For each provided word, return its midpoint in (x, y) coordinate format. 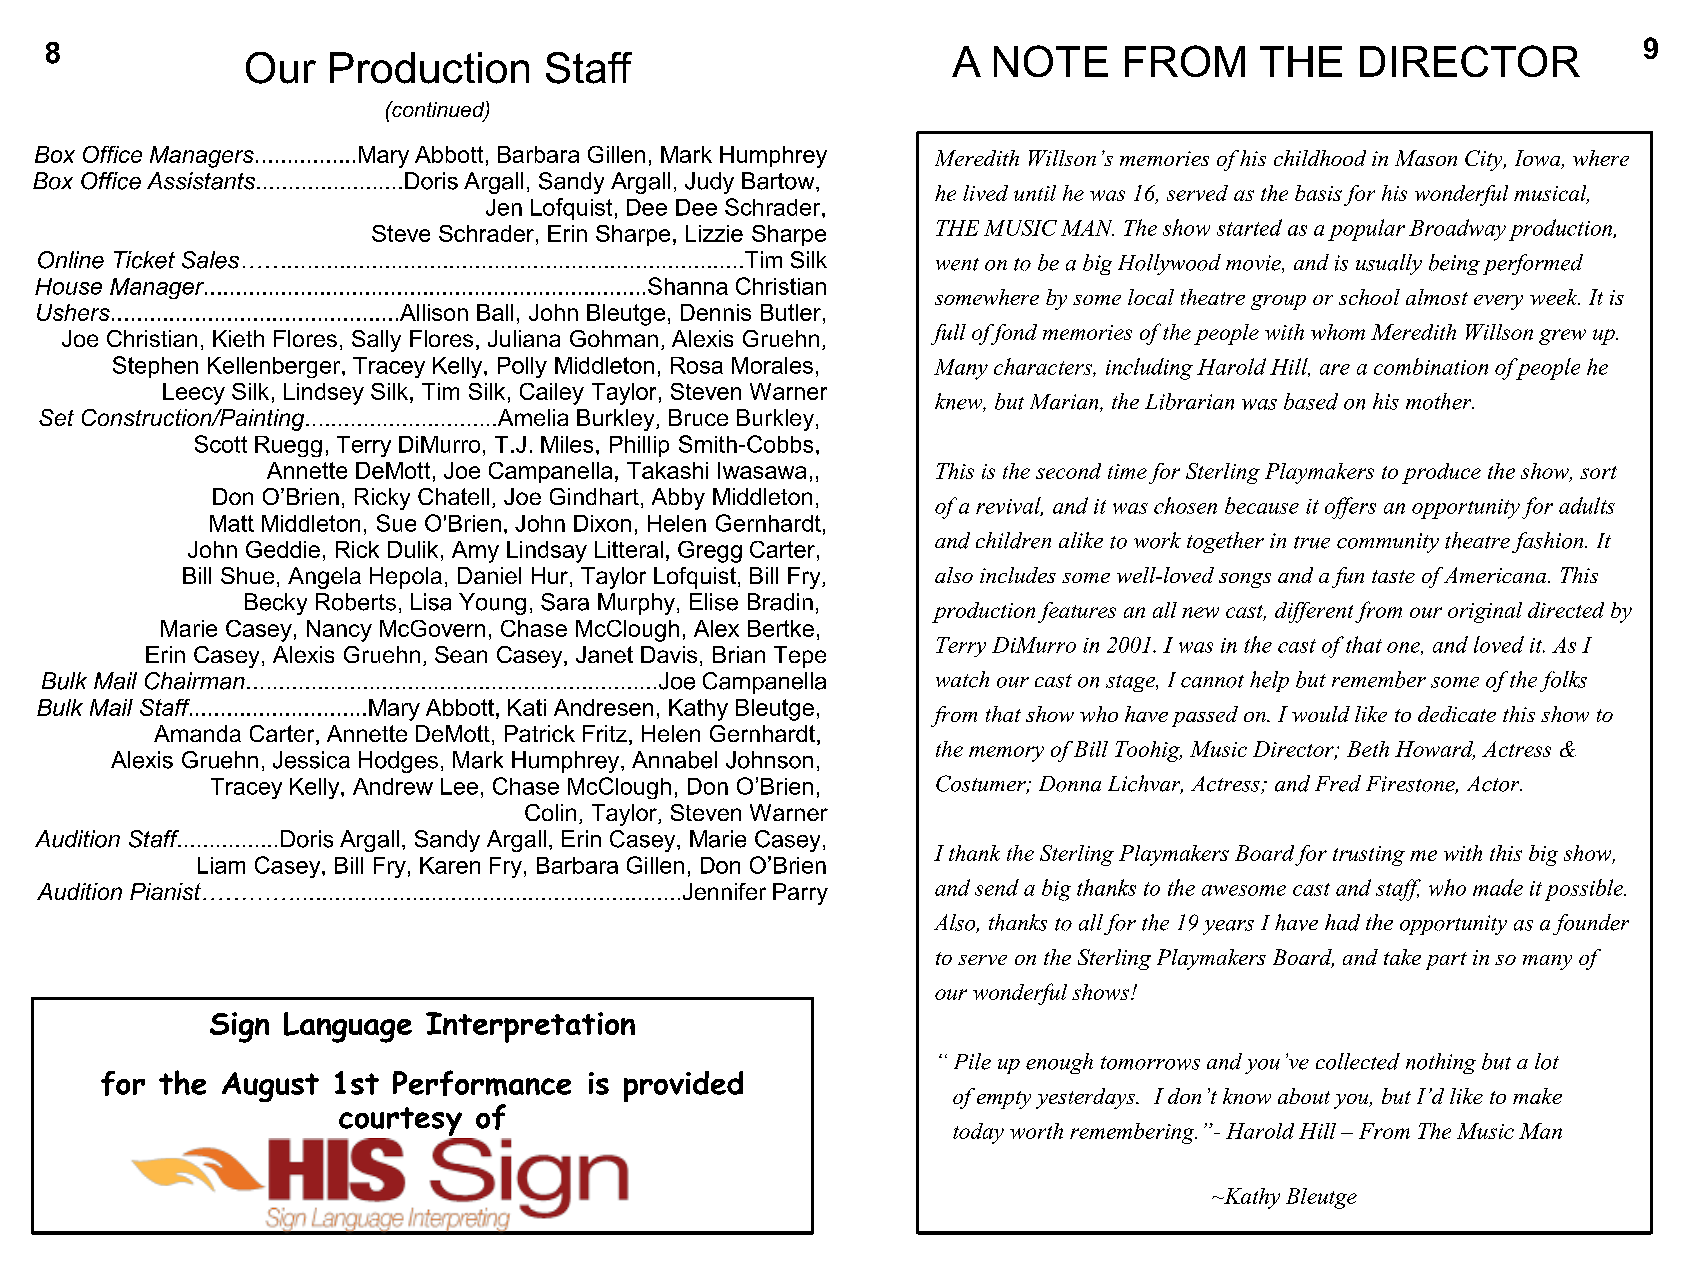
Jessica (311, 760)
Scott (221, 444)
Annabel (674, 760)
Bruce (698, 417)
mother (1440, 401)
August (270, 1087)
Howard (1435, 750)
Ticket (144, 260)
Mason (1426, 158)
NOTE (1051, 61)
